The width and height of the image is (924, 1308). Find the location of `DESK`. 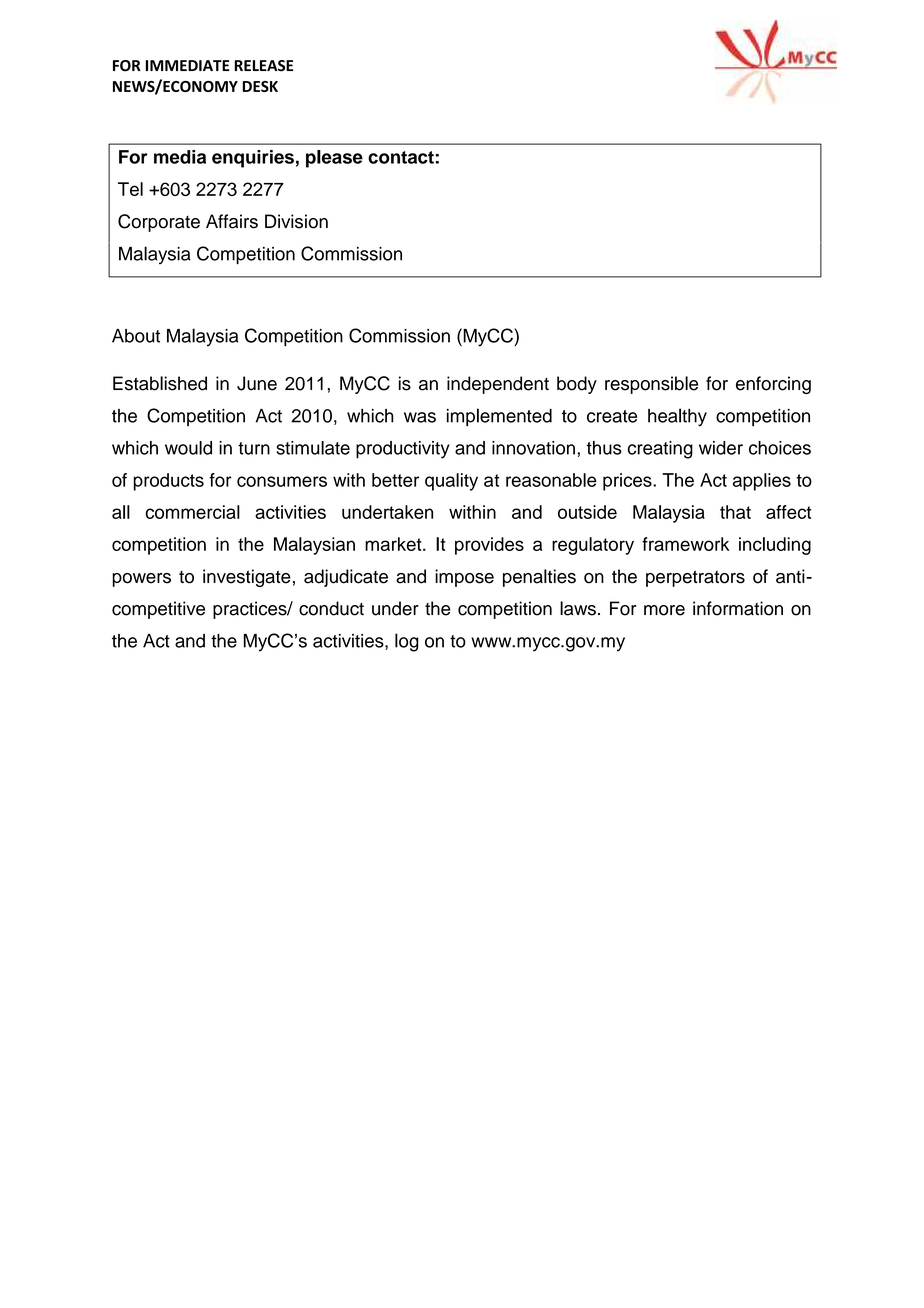

DESK is located at coordinates (260, 86).
